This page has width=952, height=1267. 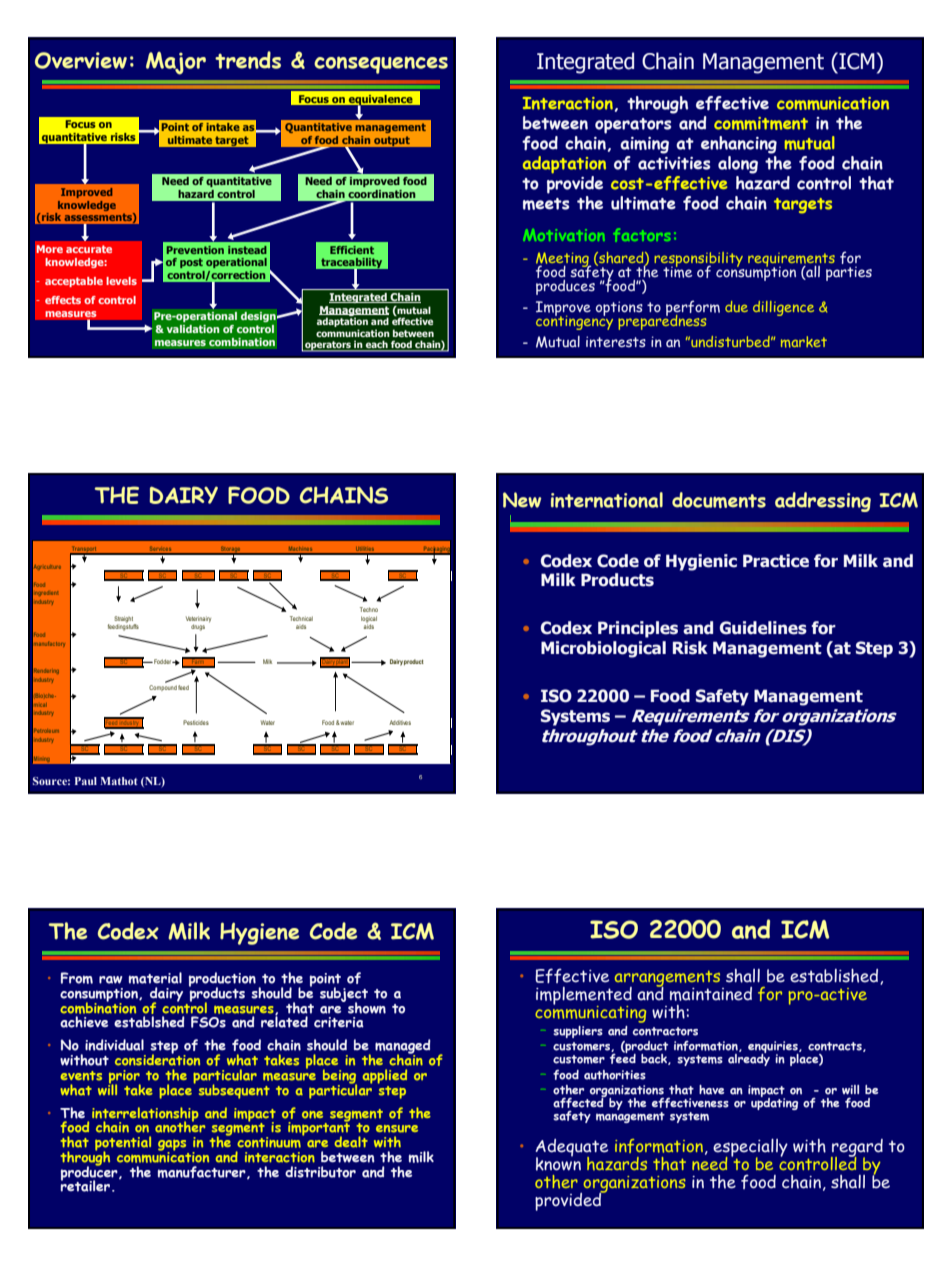 What do you see at coordinates (172, 1146) in the page?
I see `gaps` at bounding box center [172, 1146].
